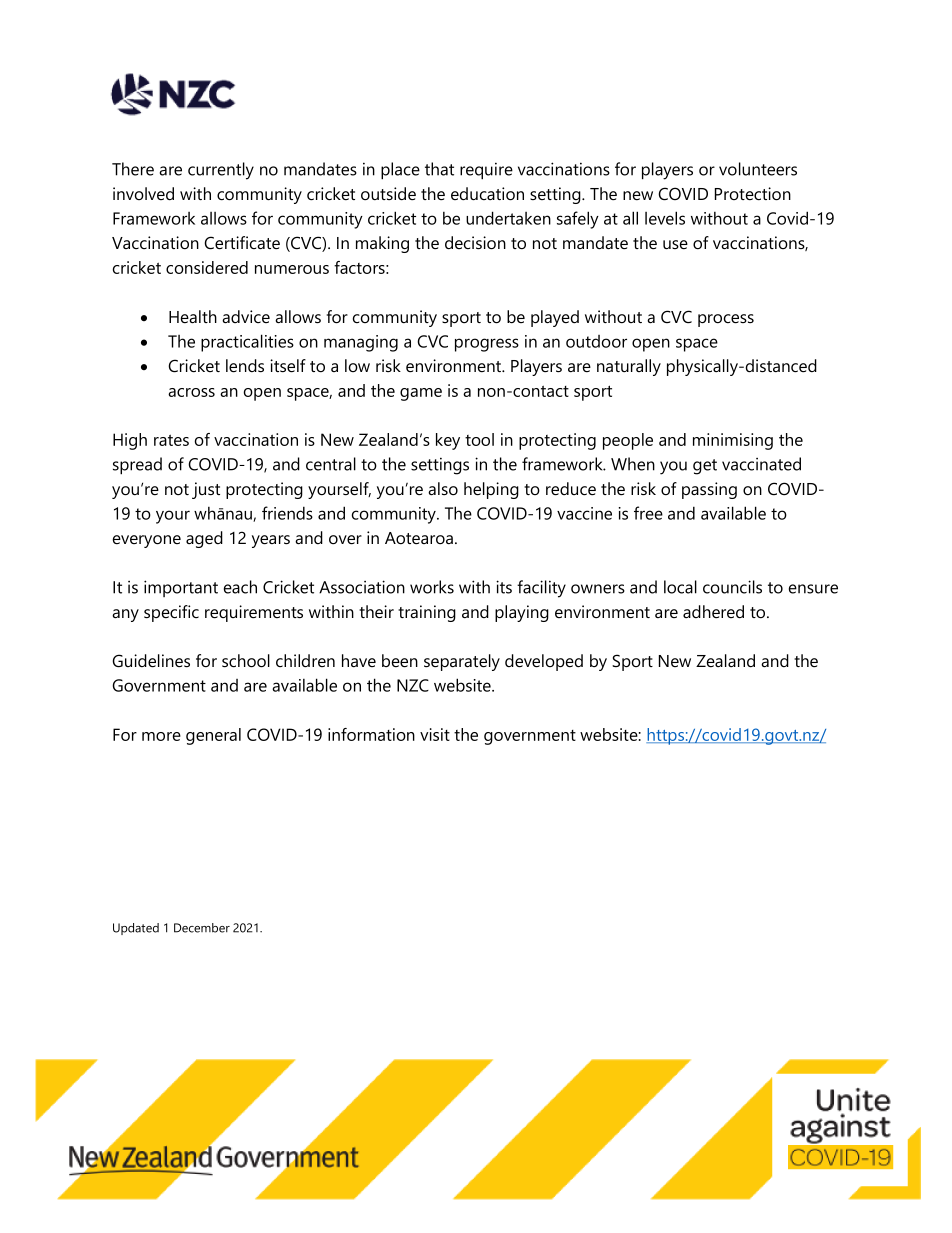 The image size is (952, 1233). I want to click on currently, so click(221, 171).
